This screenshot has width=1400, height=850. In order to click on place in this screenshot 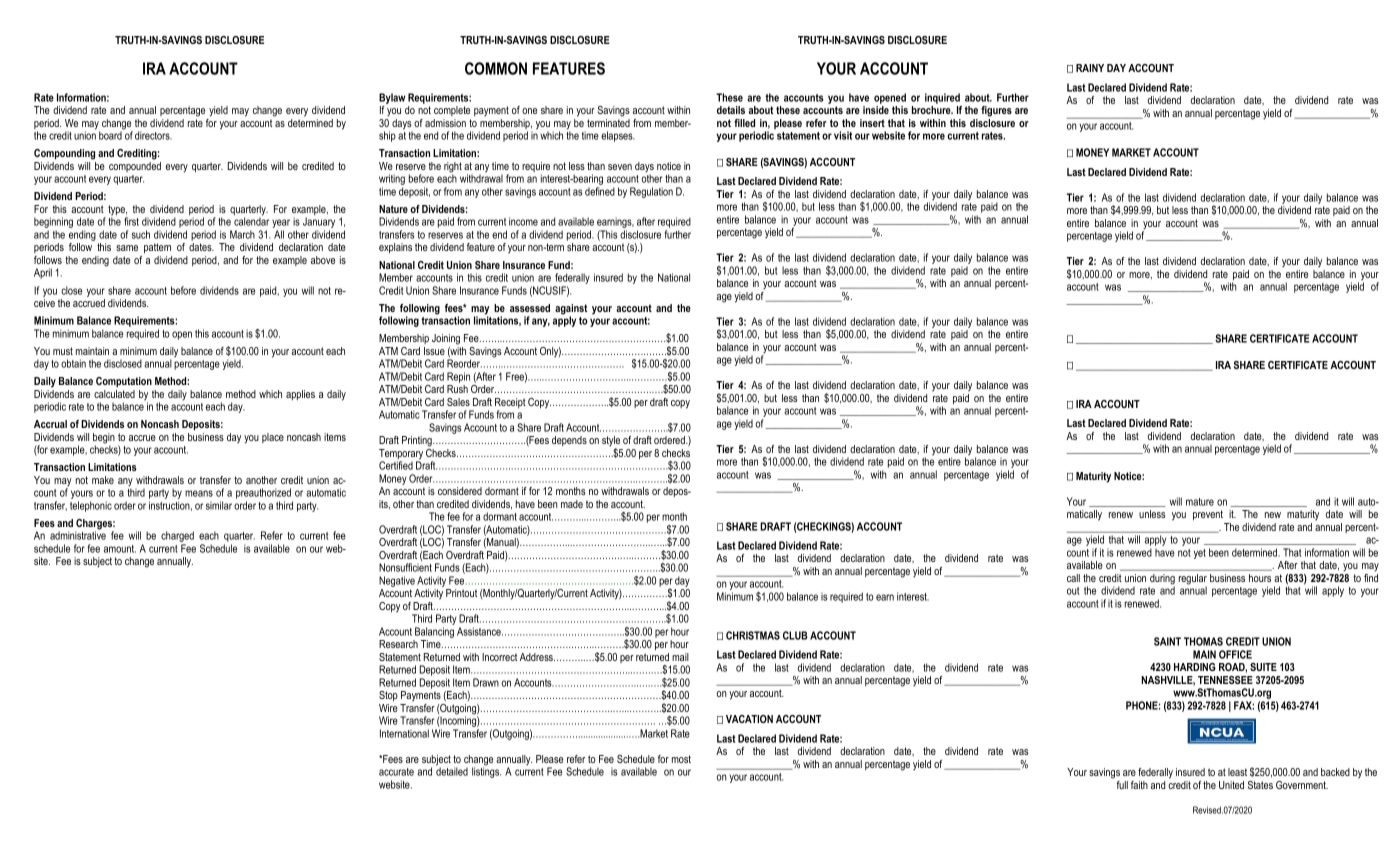, I will do `click(273, 438)`.
